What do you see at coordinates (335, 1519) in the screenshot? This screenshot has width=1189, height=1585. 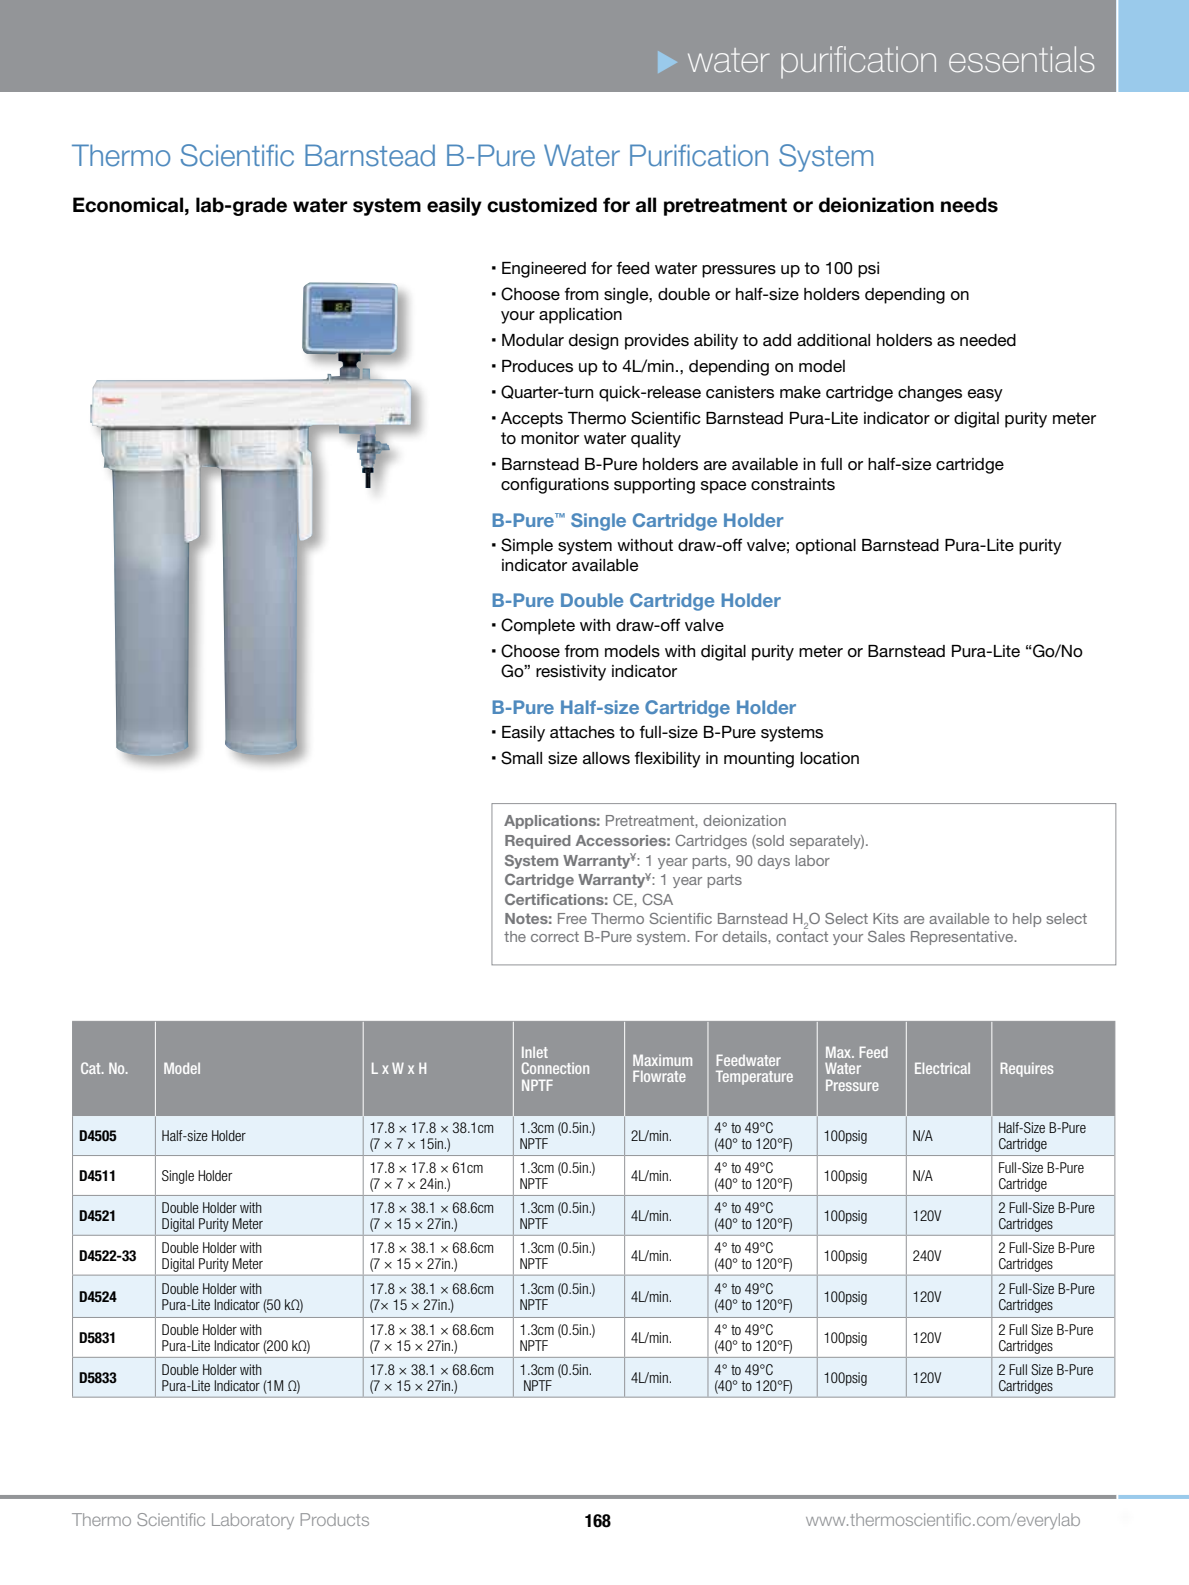 I see `Products` at bounding box center [335, 1519].
